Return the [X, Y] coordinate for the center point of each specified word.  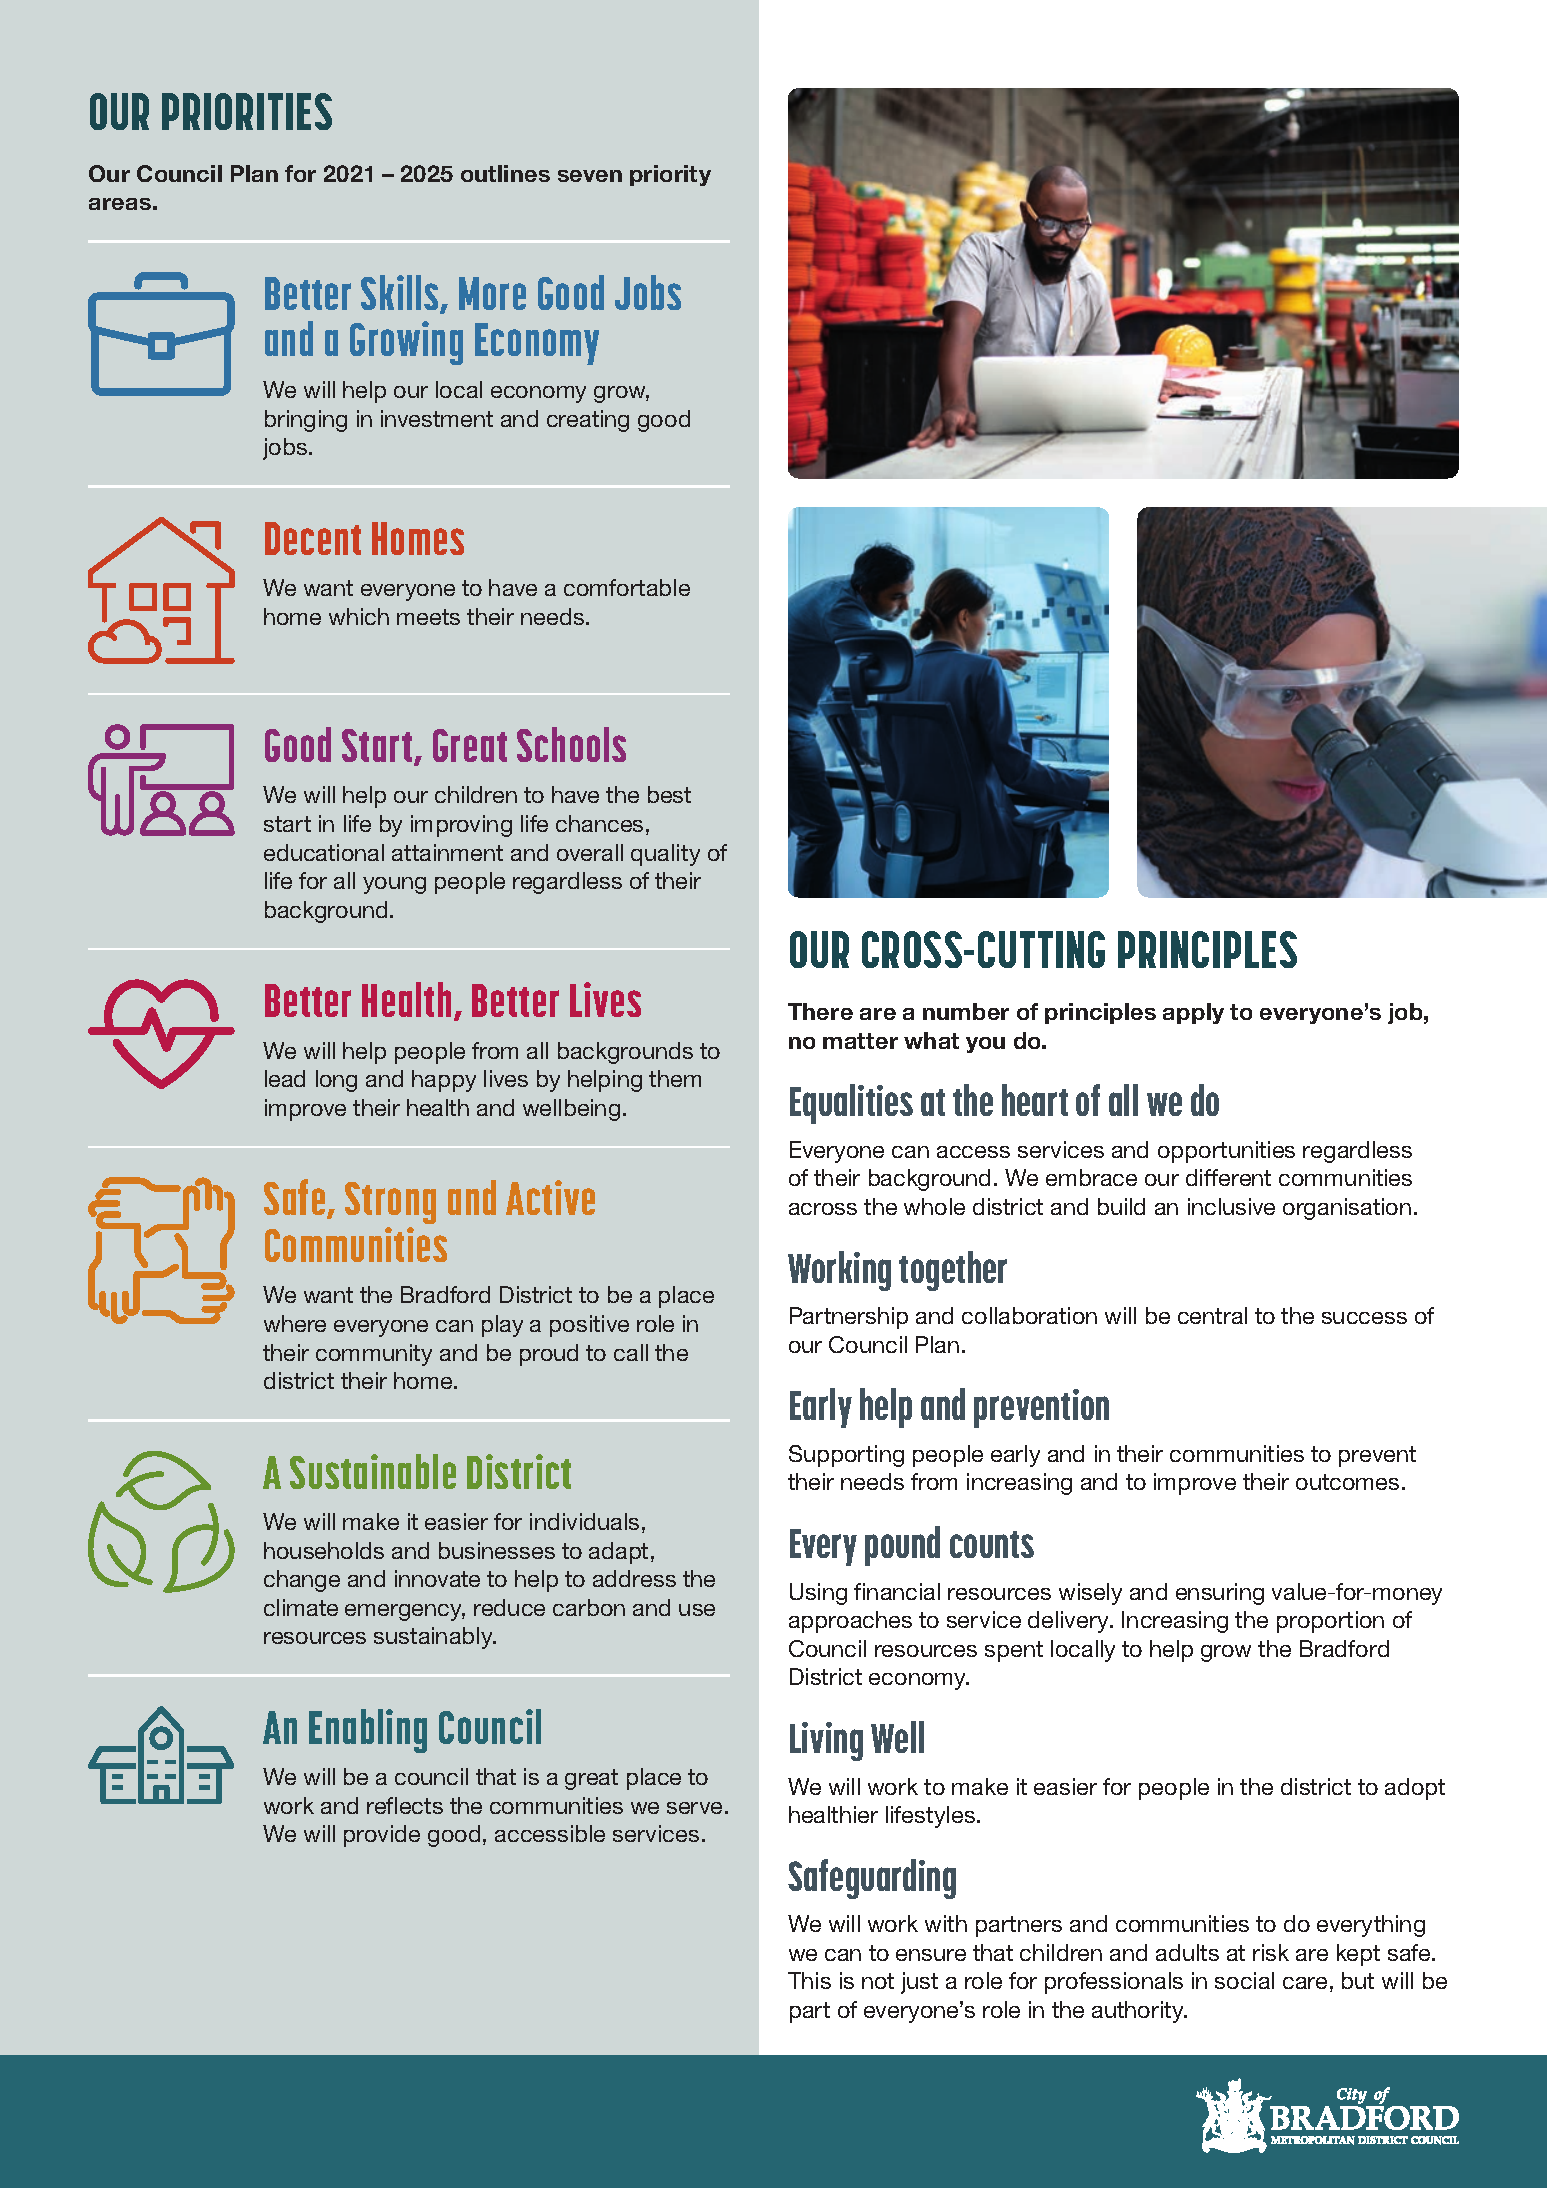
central [1212, 1315]
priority [670, 175]
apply [1193, 1013]
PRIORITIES [247, 111]
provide [382, 1836]
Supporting [846, 1456]
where [295, 1323]
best [669, 794]
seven [590, 176]
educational [324, 852]
